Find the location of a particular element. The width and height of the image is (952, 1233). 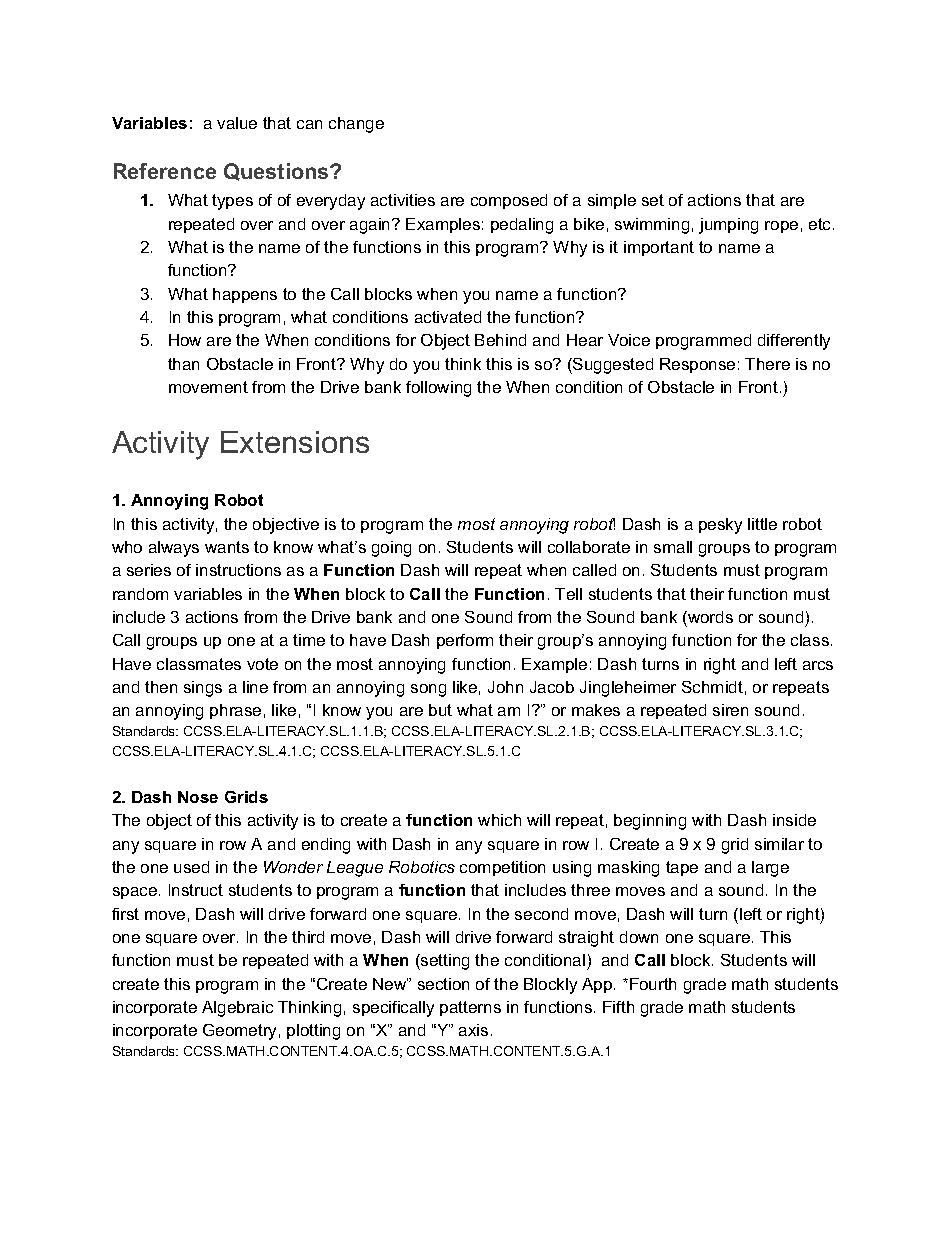

competition is located at coordinates (502, 868).
